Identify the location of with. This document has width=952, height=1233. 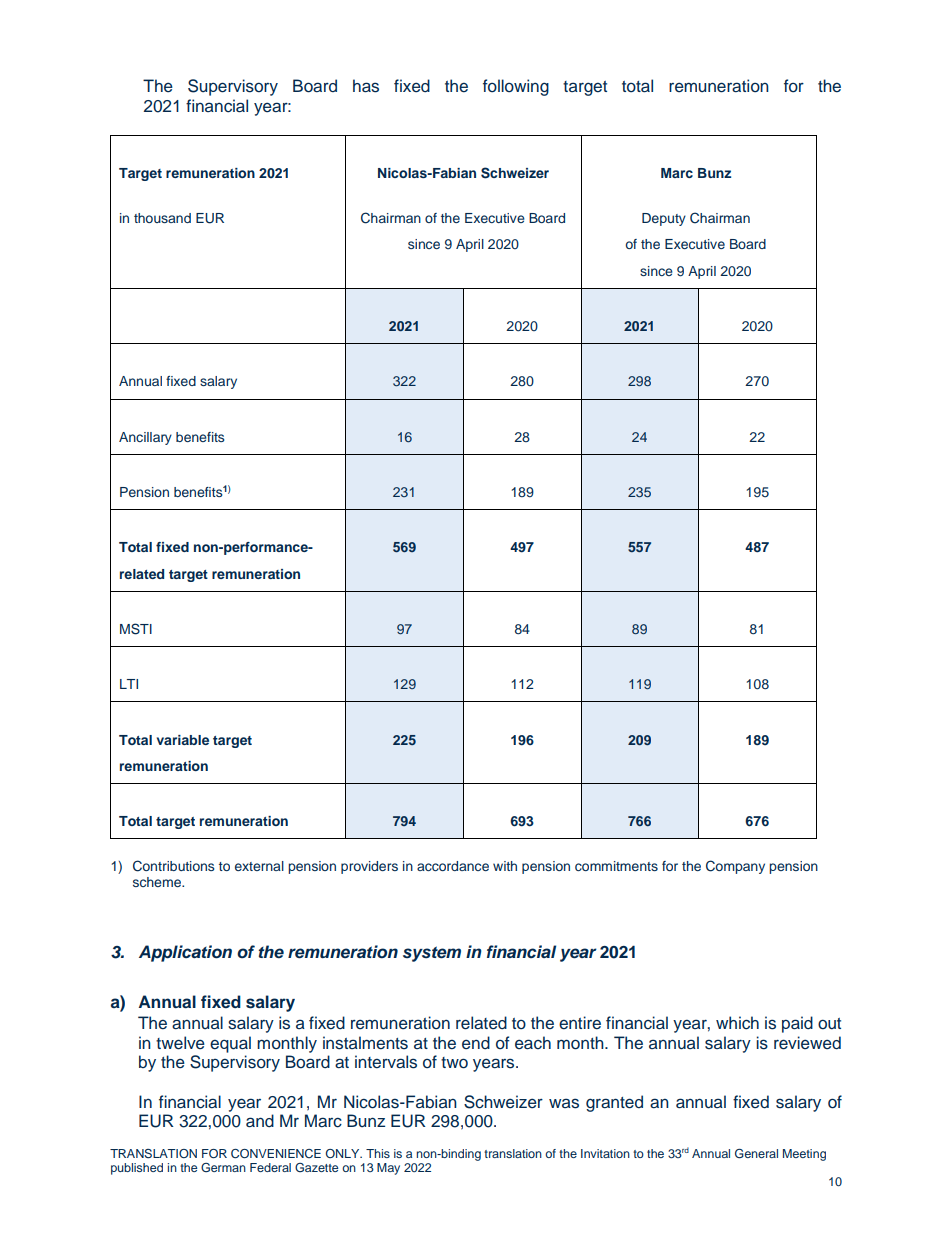
(505, 866).
